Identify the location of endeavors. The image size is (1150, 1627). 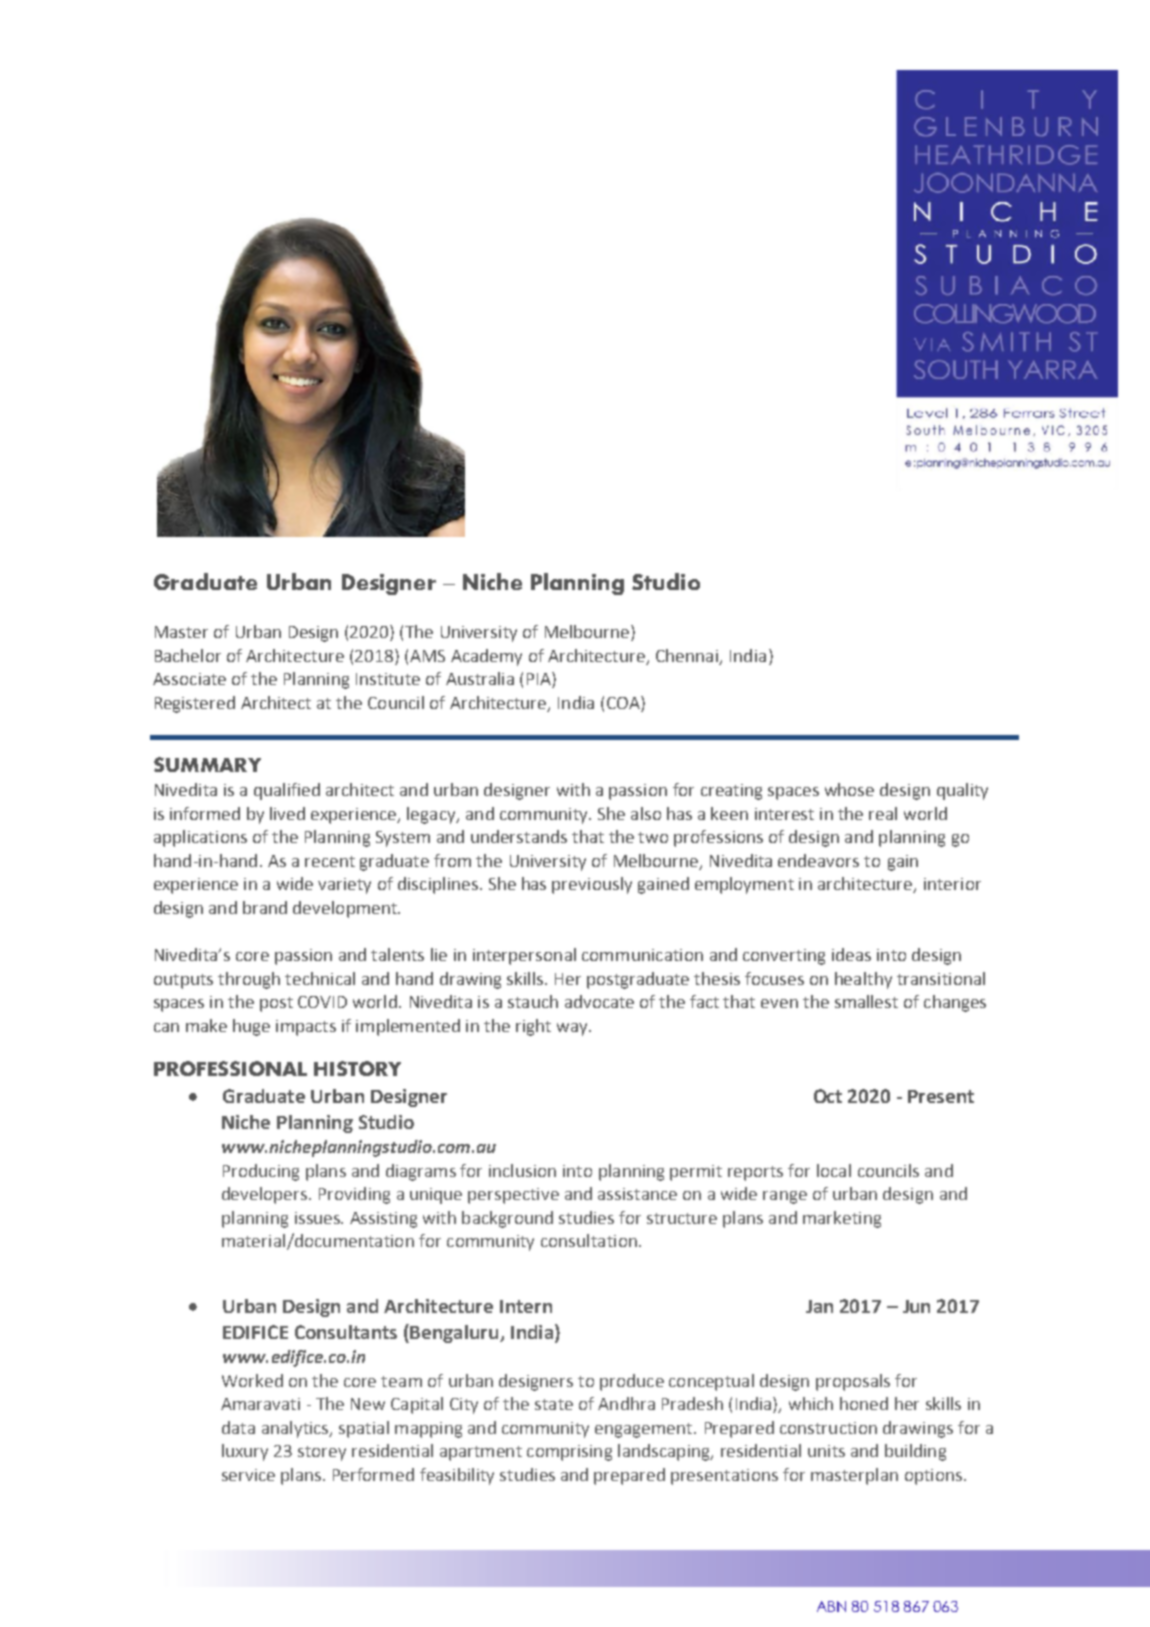
(818, 860).
